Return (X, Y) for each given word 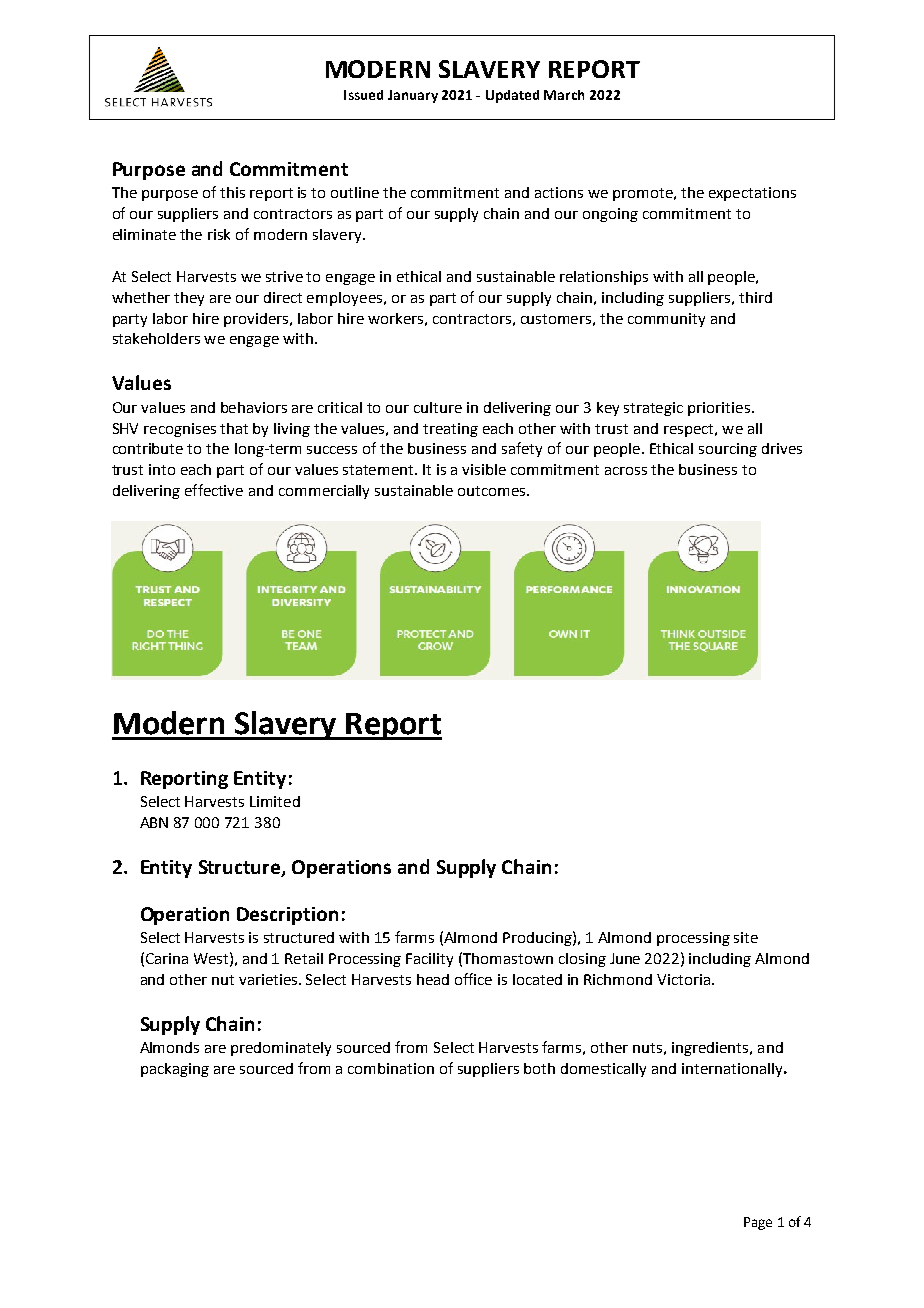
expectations (752, 194)
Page (758, 1223)
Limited (275, 801)
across (626, 471)
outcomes (493, 491)
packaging (175, 1070)
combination (391, 1068)
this (232, 192)
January (413, 96)
